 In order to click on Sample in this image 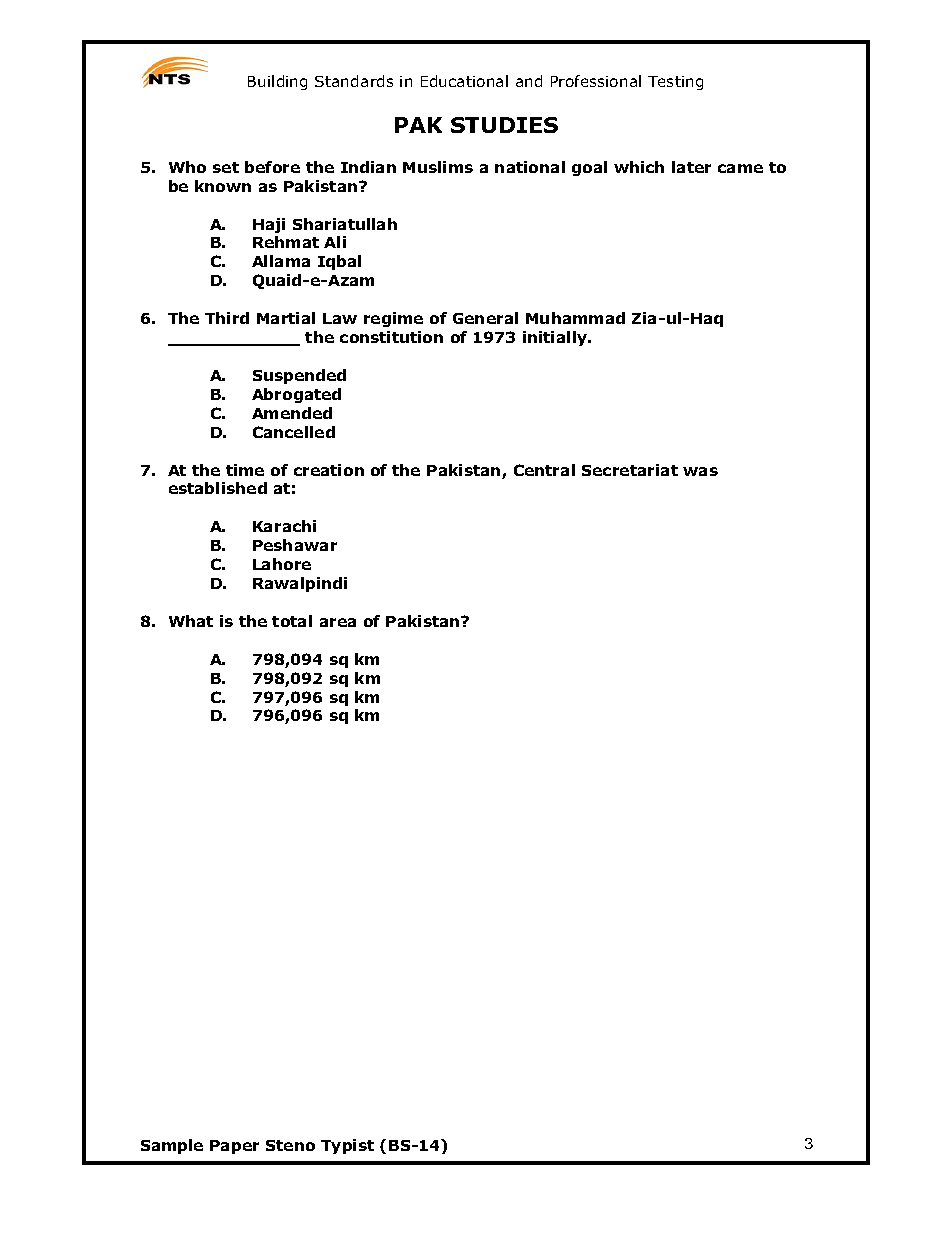, I will do `click(172, 1146)`.
